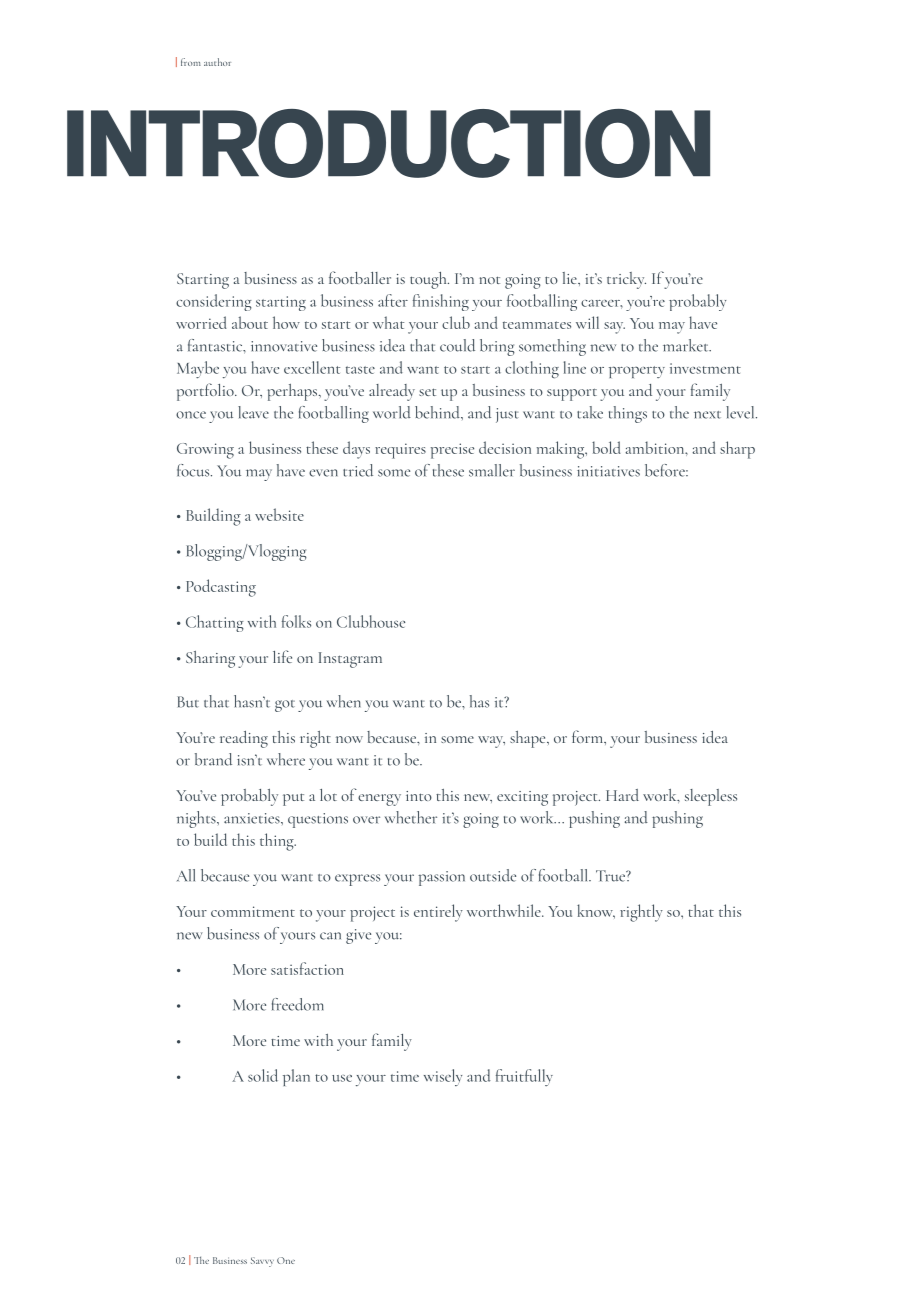  Describe the element at coordinates (388, 143) in the image. I see `INTRODUCTION` at that location.
